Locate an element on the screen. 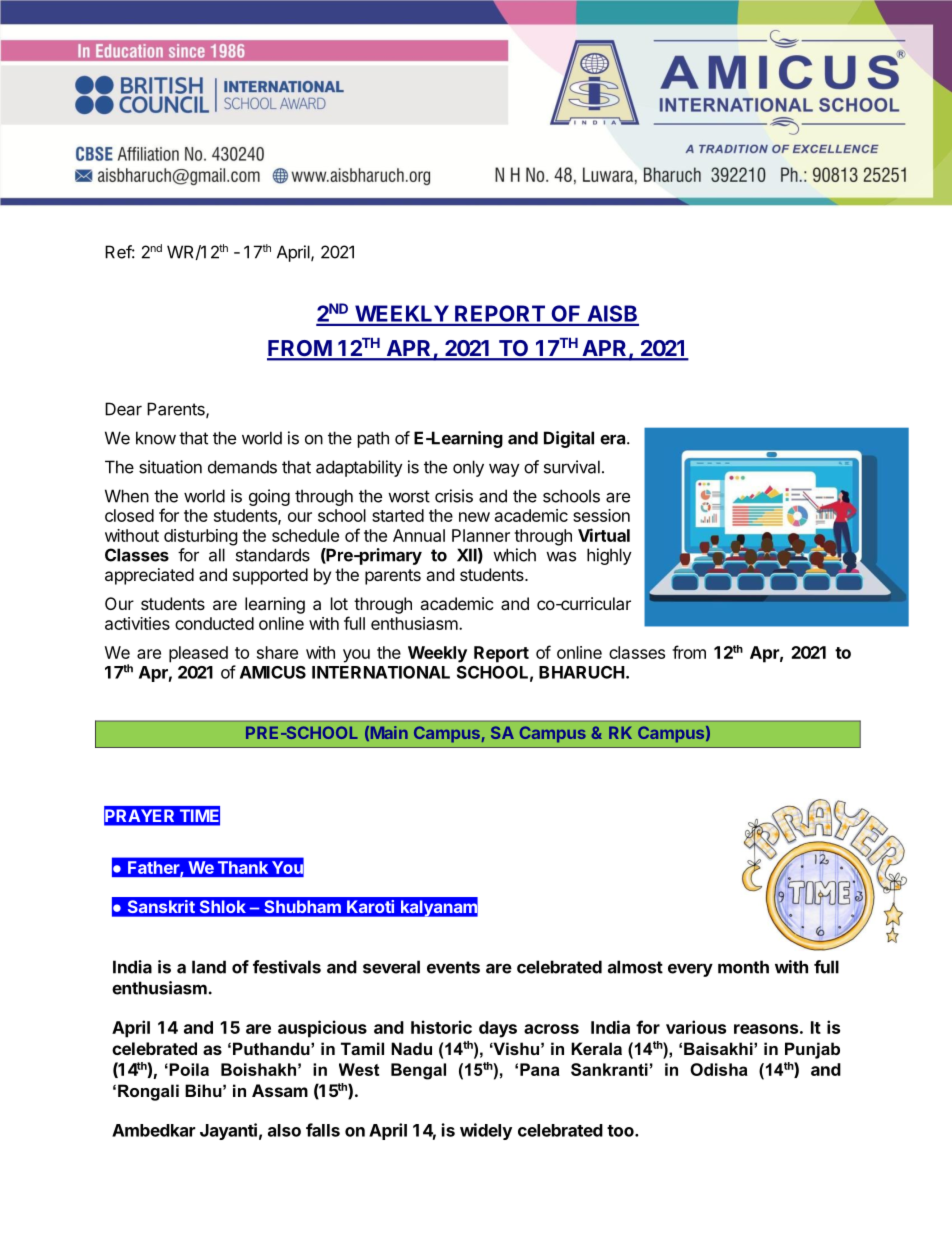  only is located at coordinates (468, 468).
